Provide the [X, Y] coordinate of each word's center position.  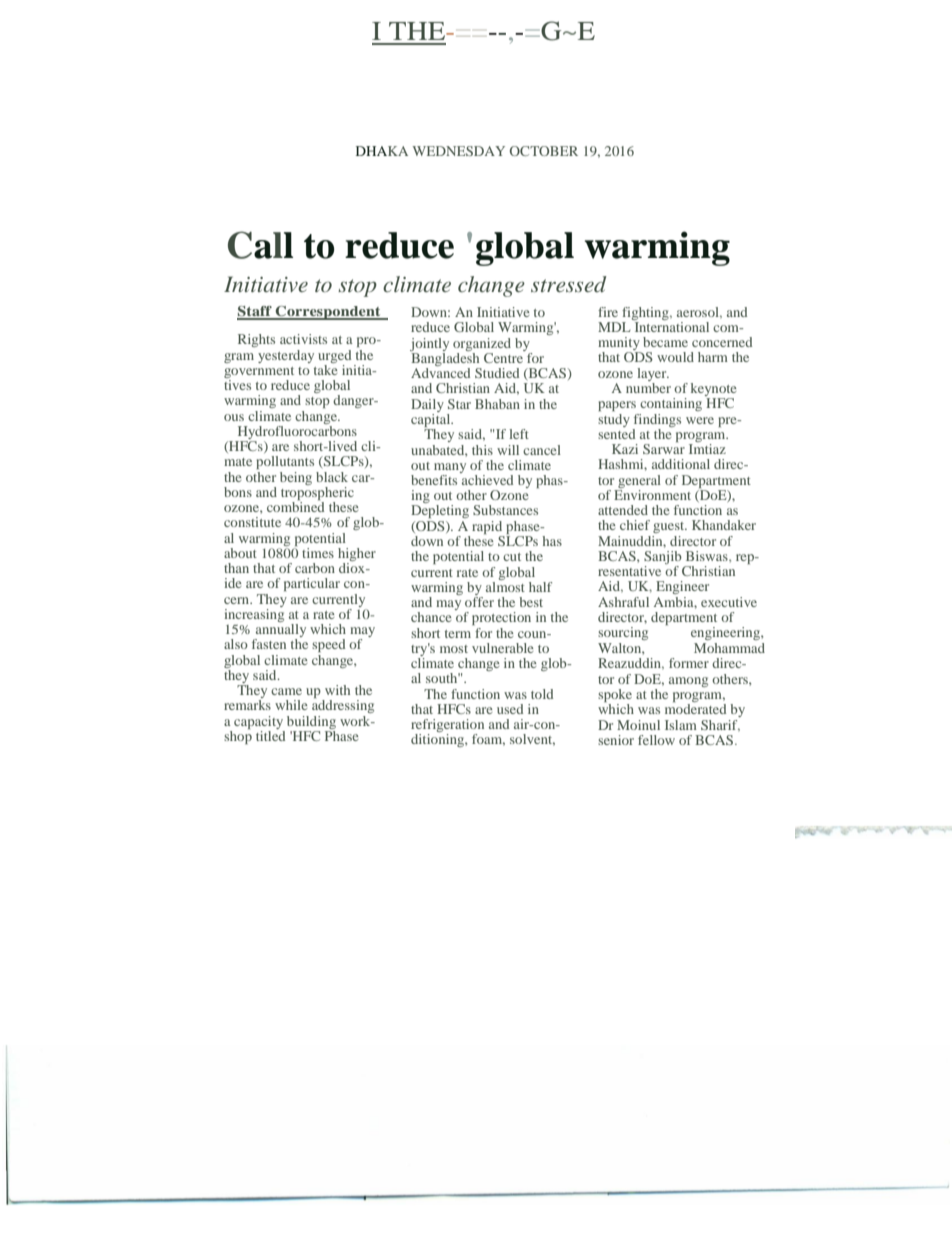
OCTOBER [544, 151]
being [296, 478]
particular [312, 584]
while [291, 705]
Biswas [708, 556]
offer [479, 600]
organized [482, 344]
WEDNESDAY [458, 151]
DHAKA [382, 151]
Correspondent [328, 313]
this [482, 450]
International [670, 325]
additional [681, 464]
